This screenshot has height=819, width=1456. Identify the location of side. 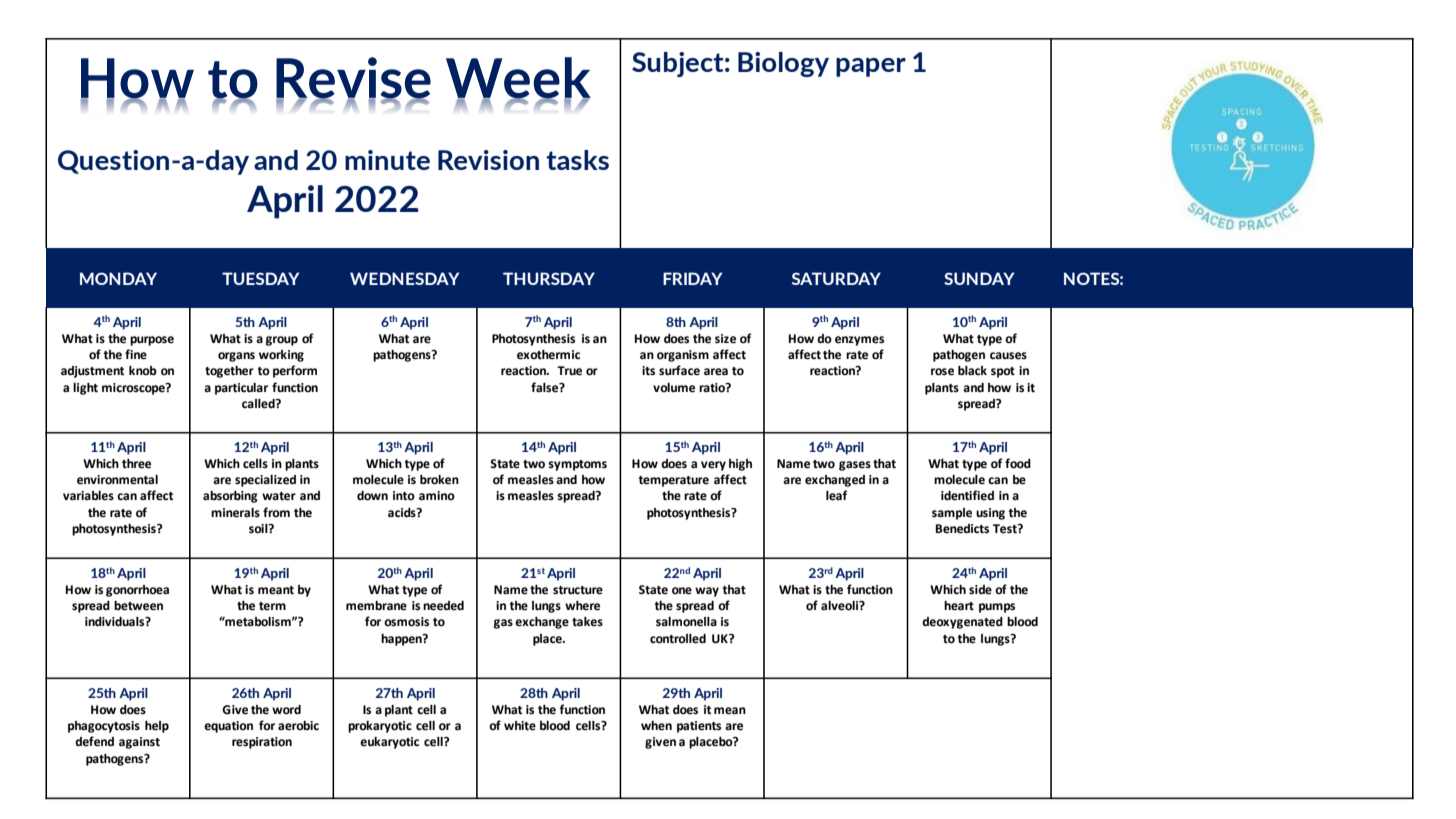
(980, 590).
